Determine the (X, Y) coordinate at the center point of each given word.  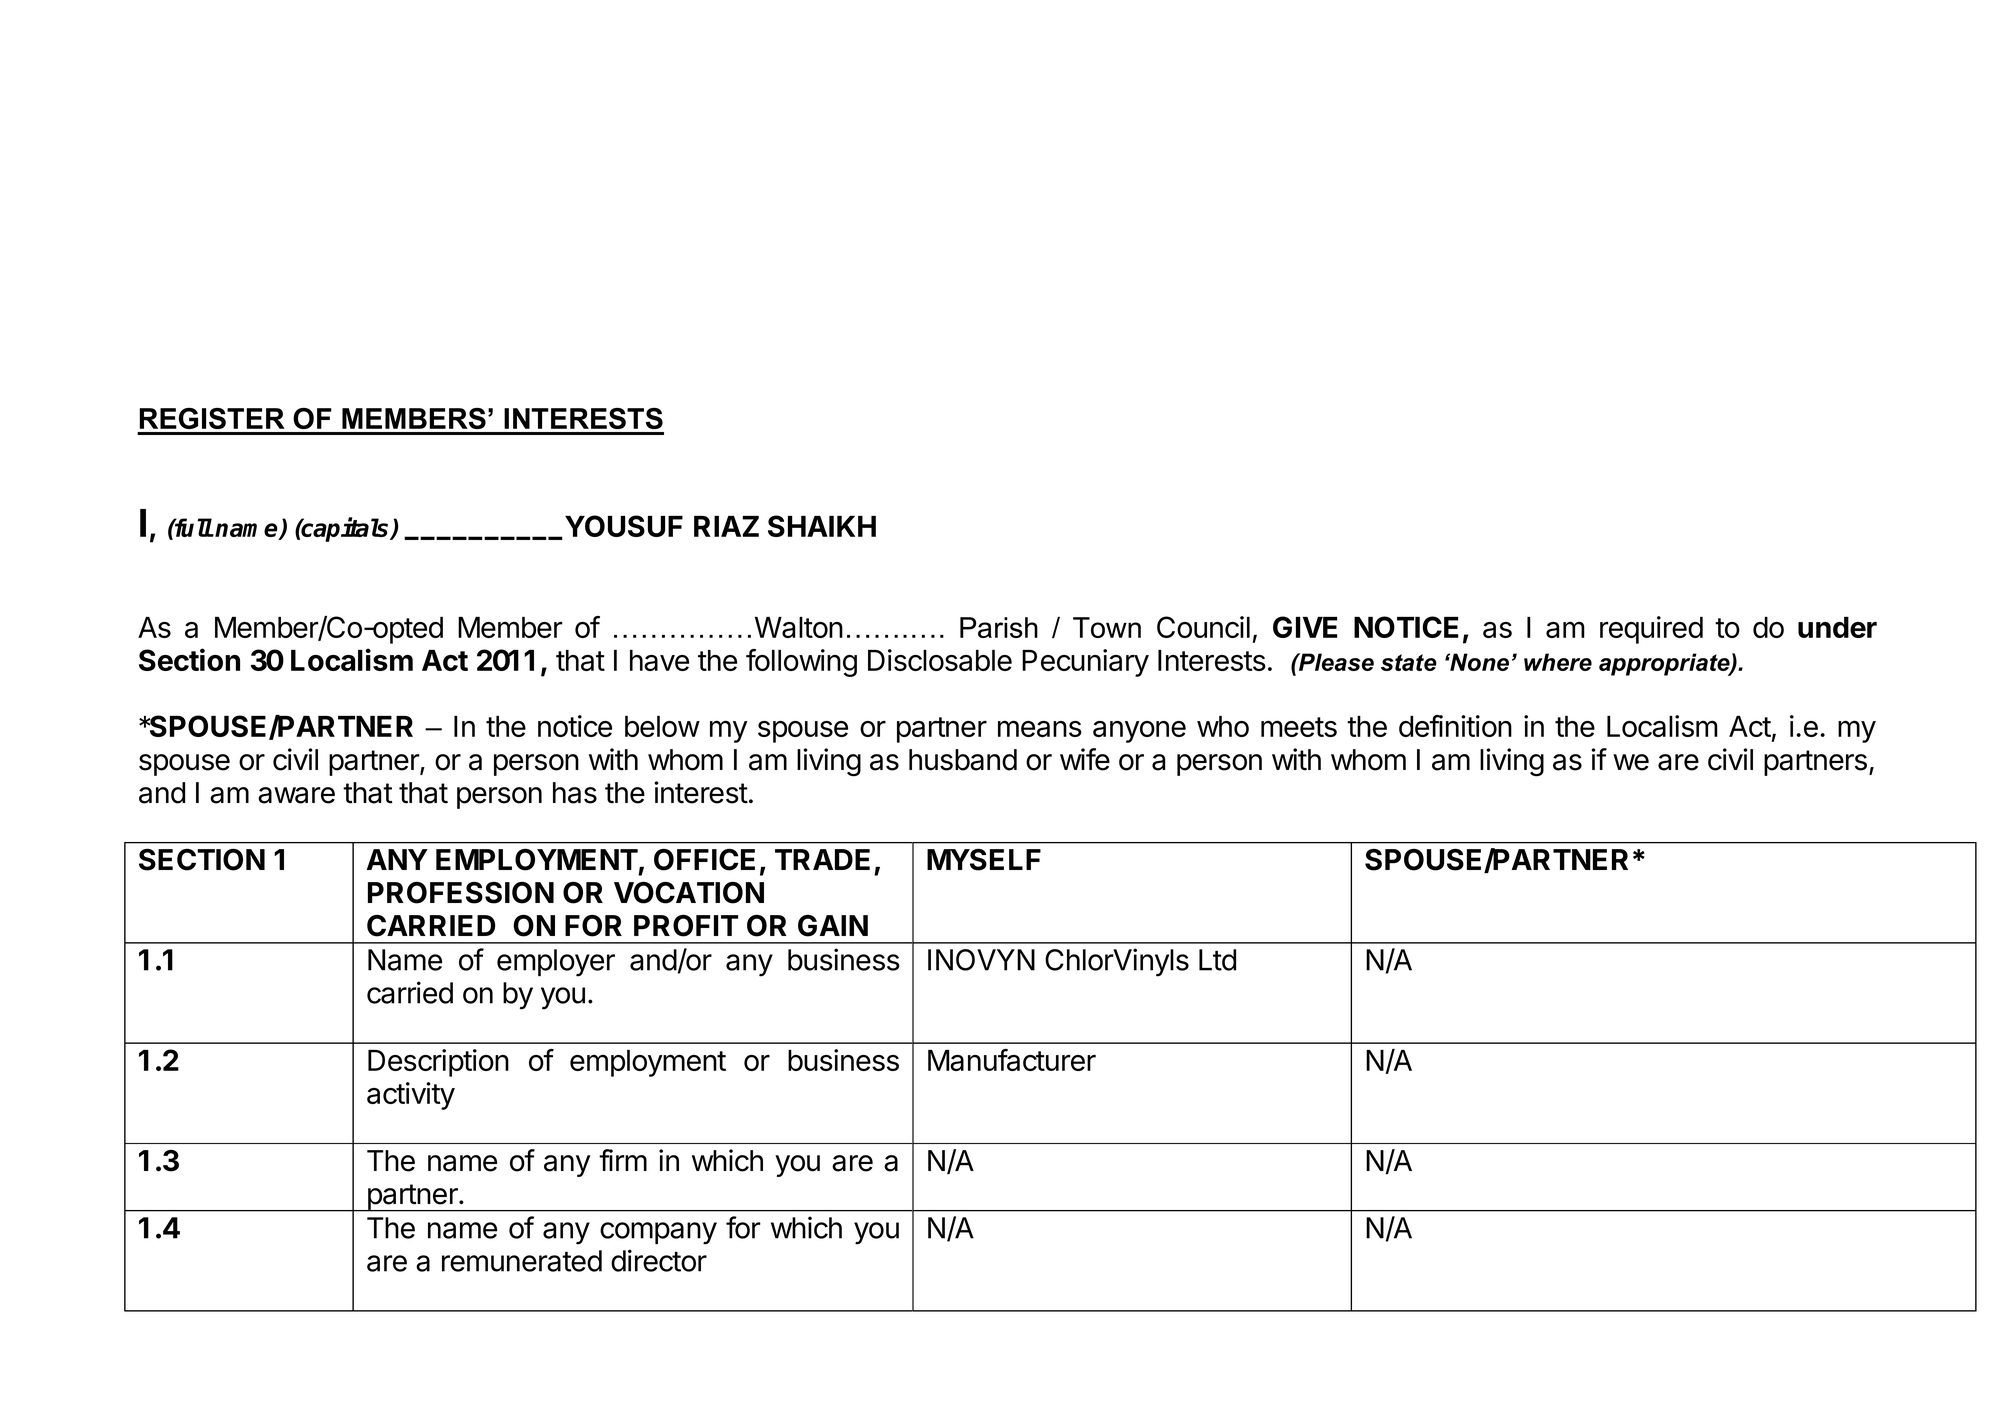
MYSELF (984, 860)
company (658, 1233)
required (1651, 630)
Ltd (1217, 960)
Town (1107, 627)
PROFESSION (461, 893)
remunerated (522, 1261)
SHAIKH (822, 526)
